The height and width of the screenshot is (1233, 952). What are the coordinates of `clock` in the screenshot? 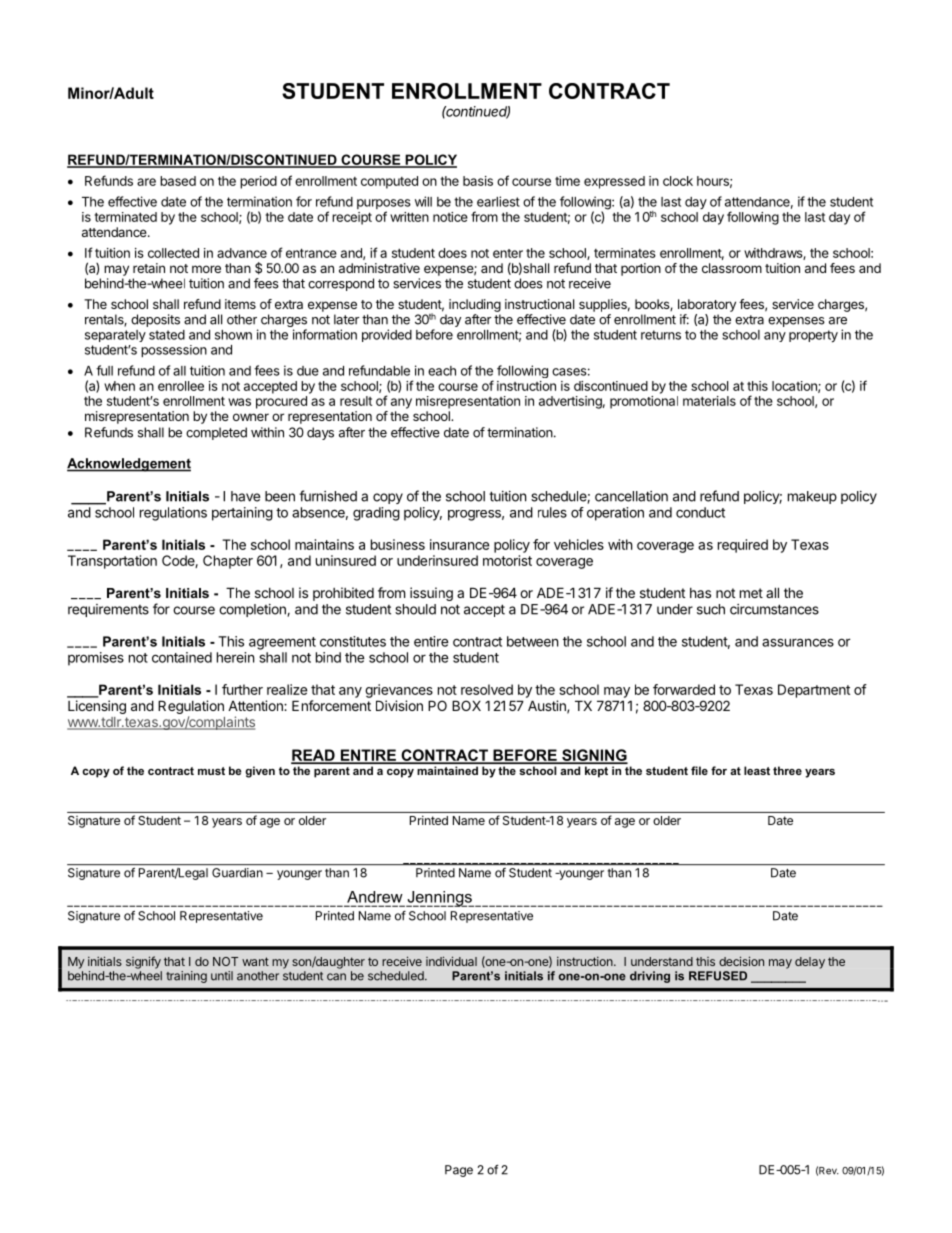 It's located at (678, 181).
